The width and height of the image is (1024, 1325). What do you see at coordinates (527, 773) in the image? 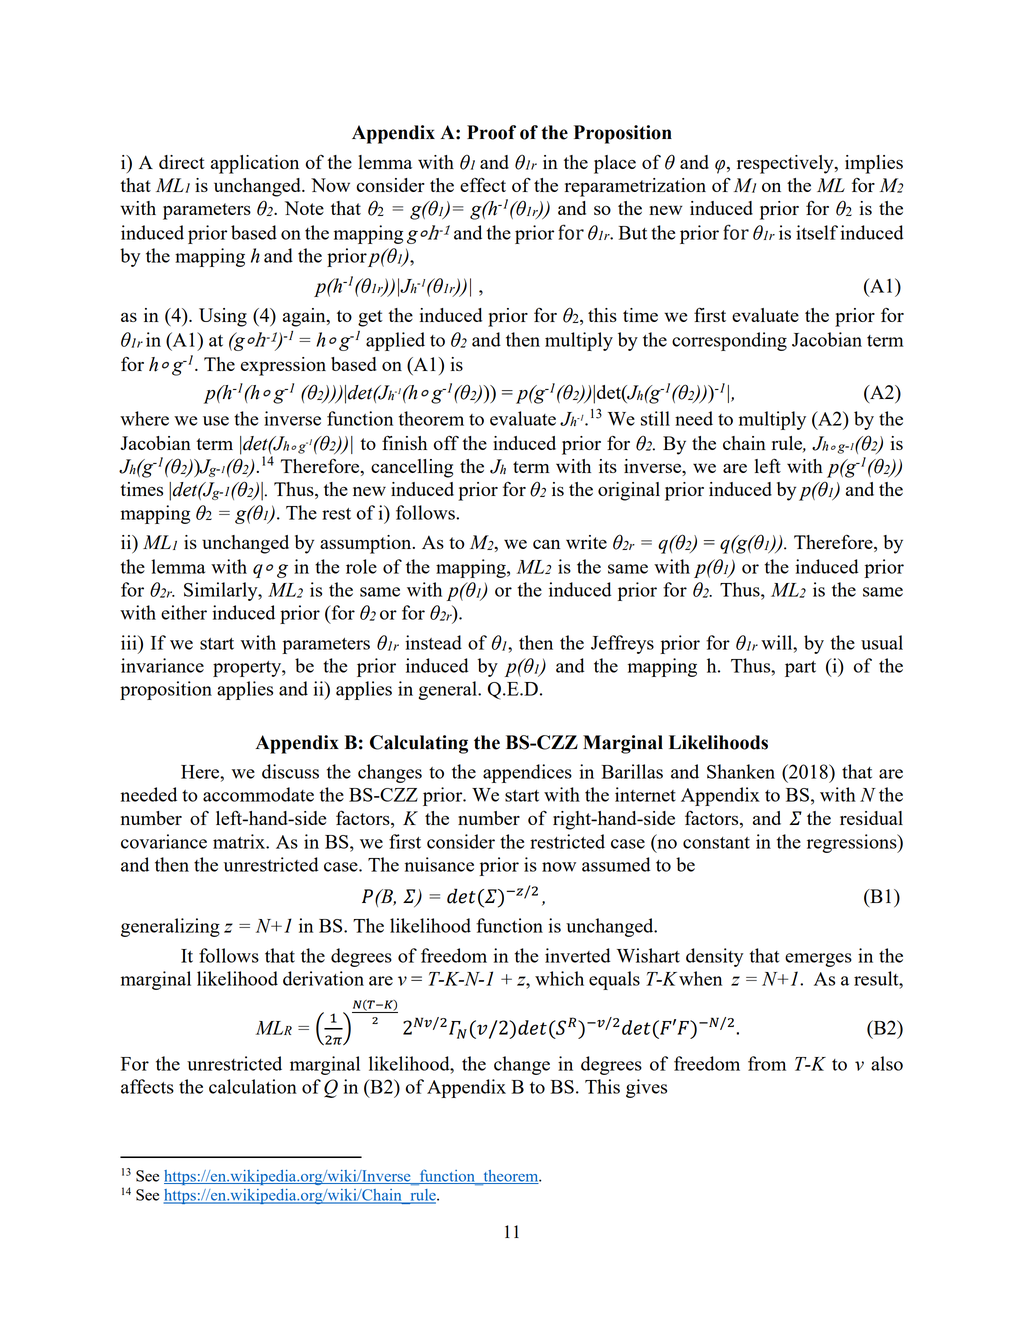
I see `appendices` at bounding box center [527, 773].
